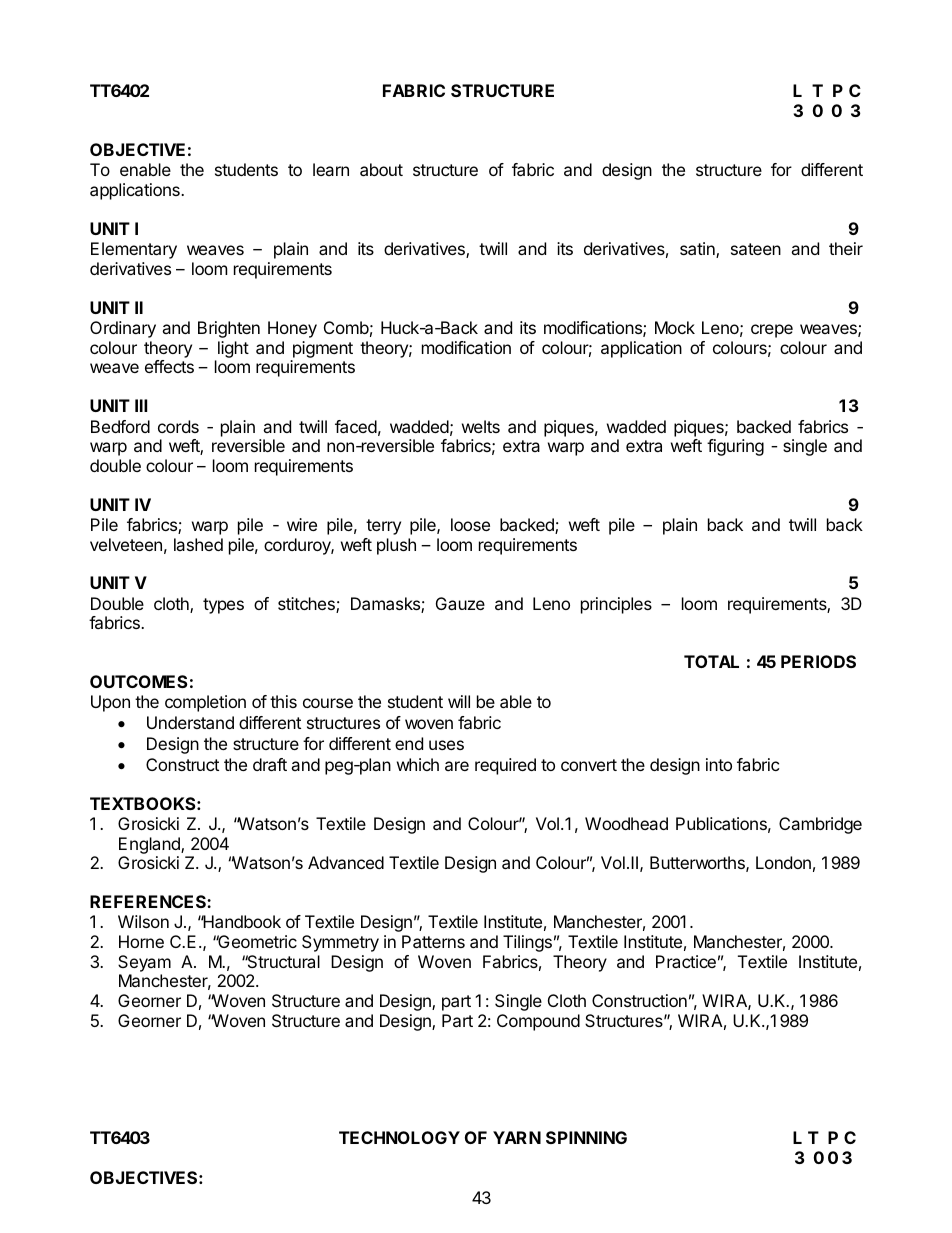 Image resolution: width=952 pixels, height=1233 pixels. Describe the element at coordinates (698, 250) in the screenshot. I see `satin` at that location.
